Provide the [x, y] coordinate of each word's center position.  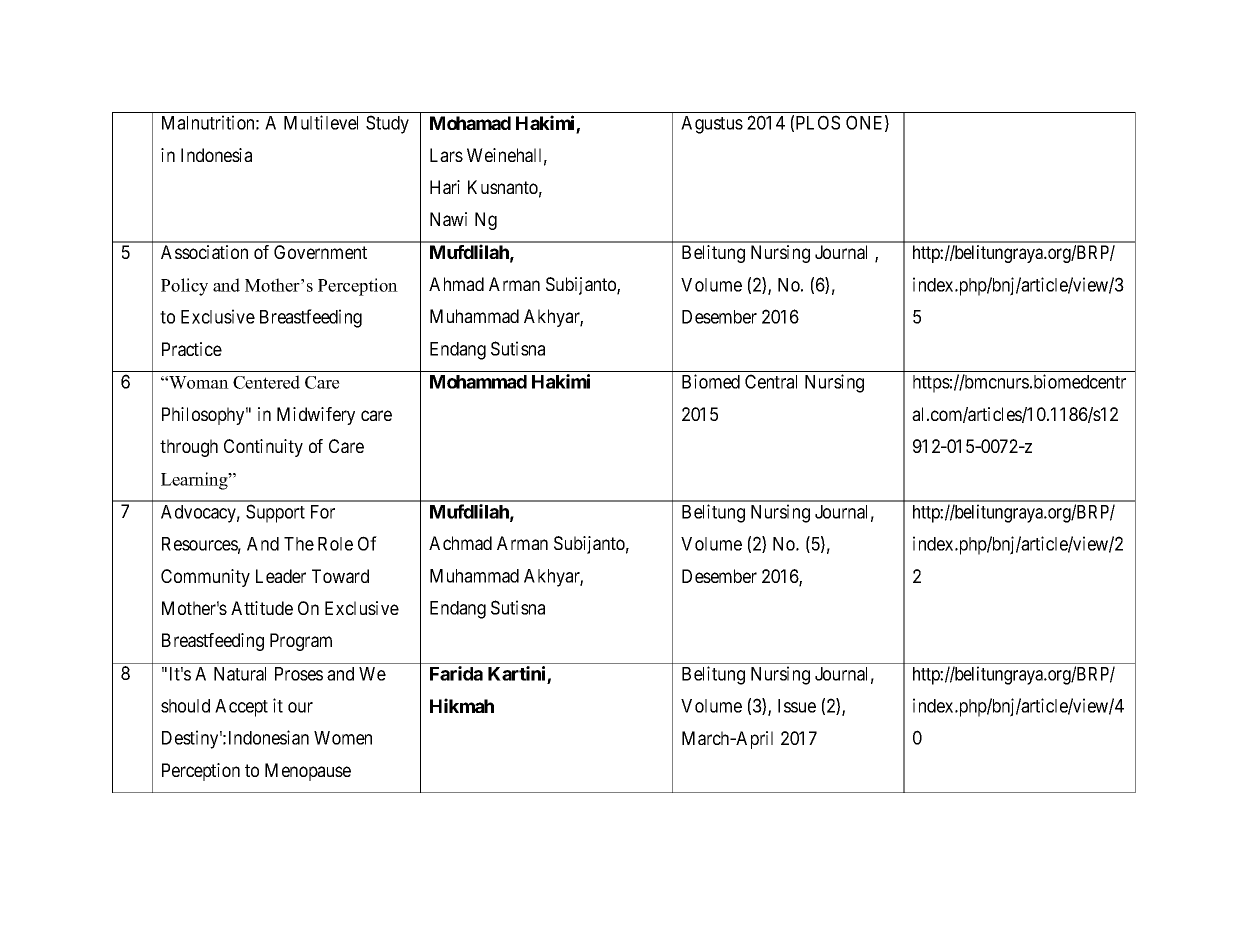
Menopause [308, 772]
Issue [797, 706]
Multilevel [321, 122]
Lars [446, 155]
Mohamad [470, 123]
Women [343, 738]
